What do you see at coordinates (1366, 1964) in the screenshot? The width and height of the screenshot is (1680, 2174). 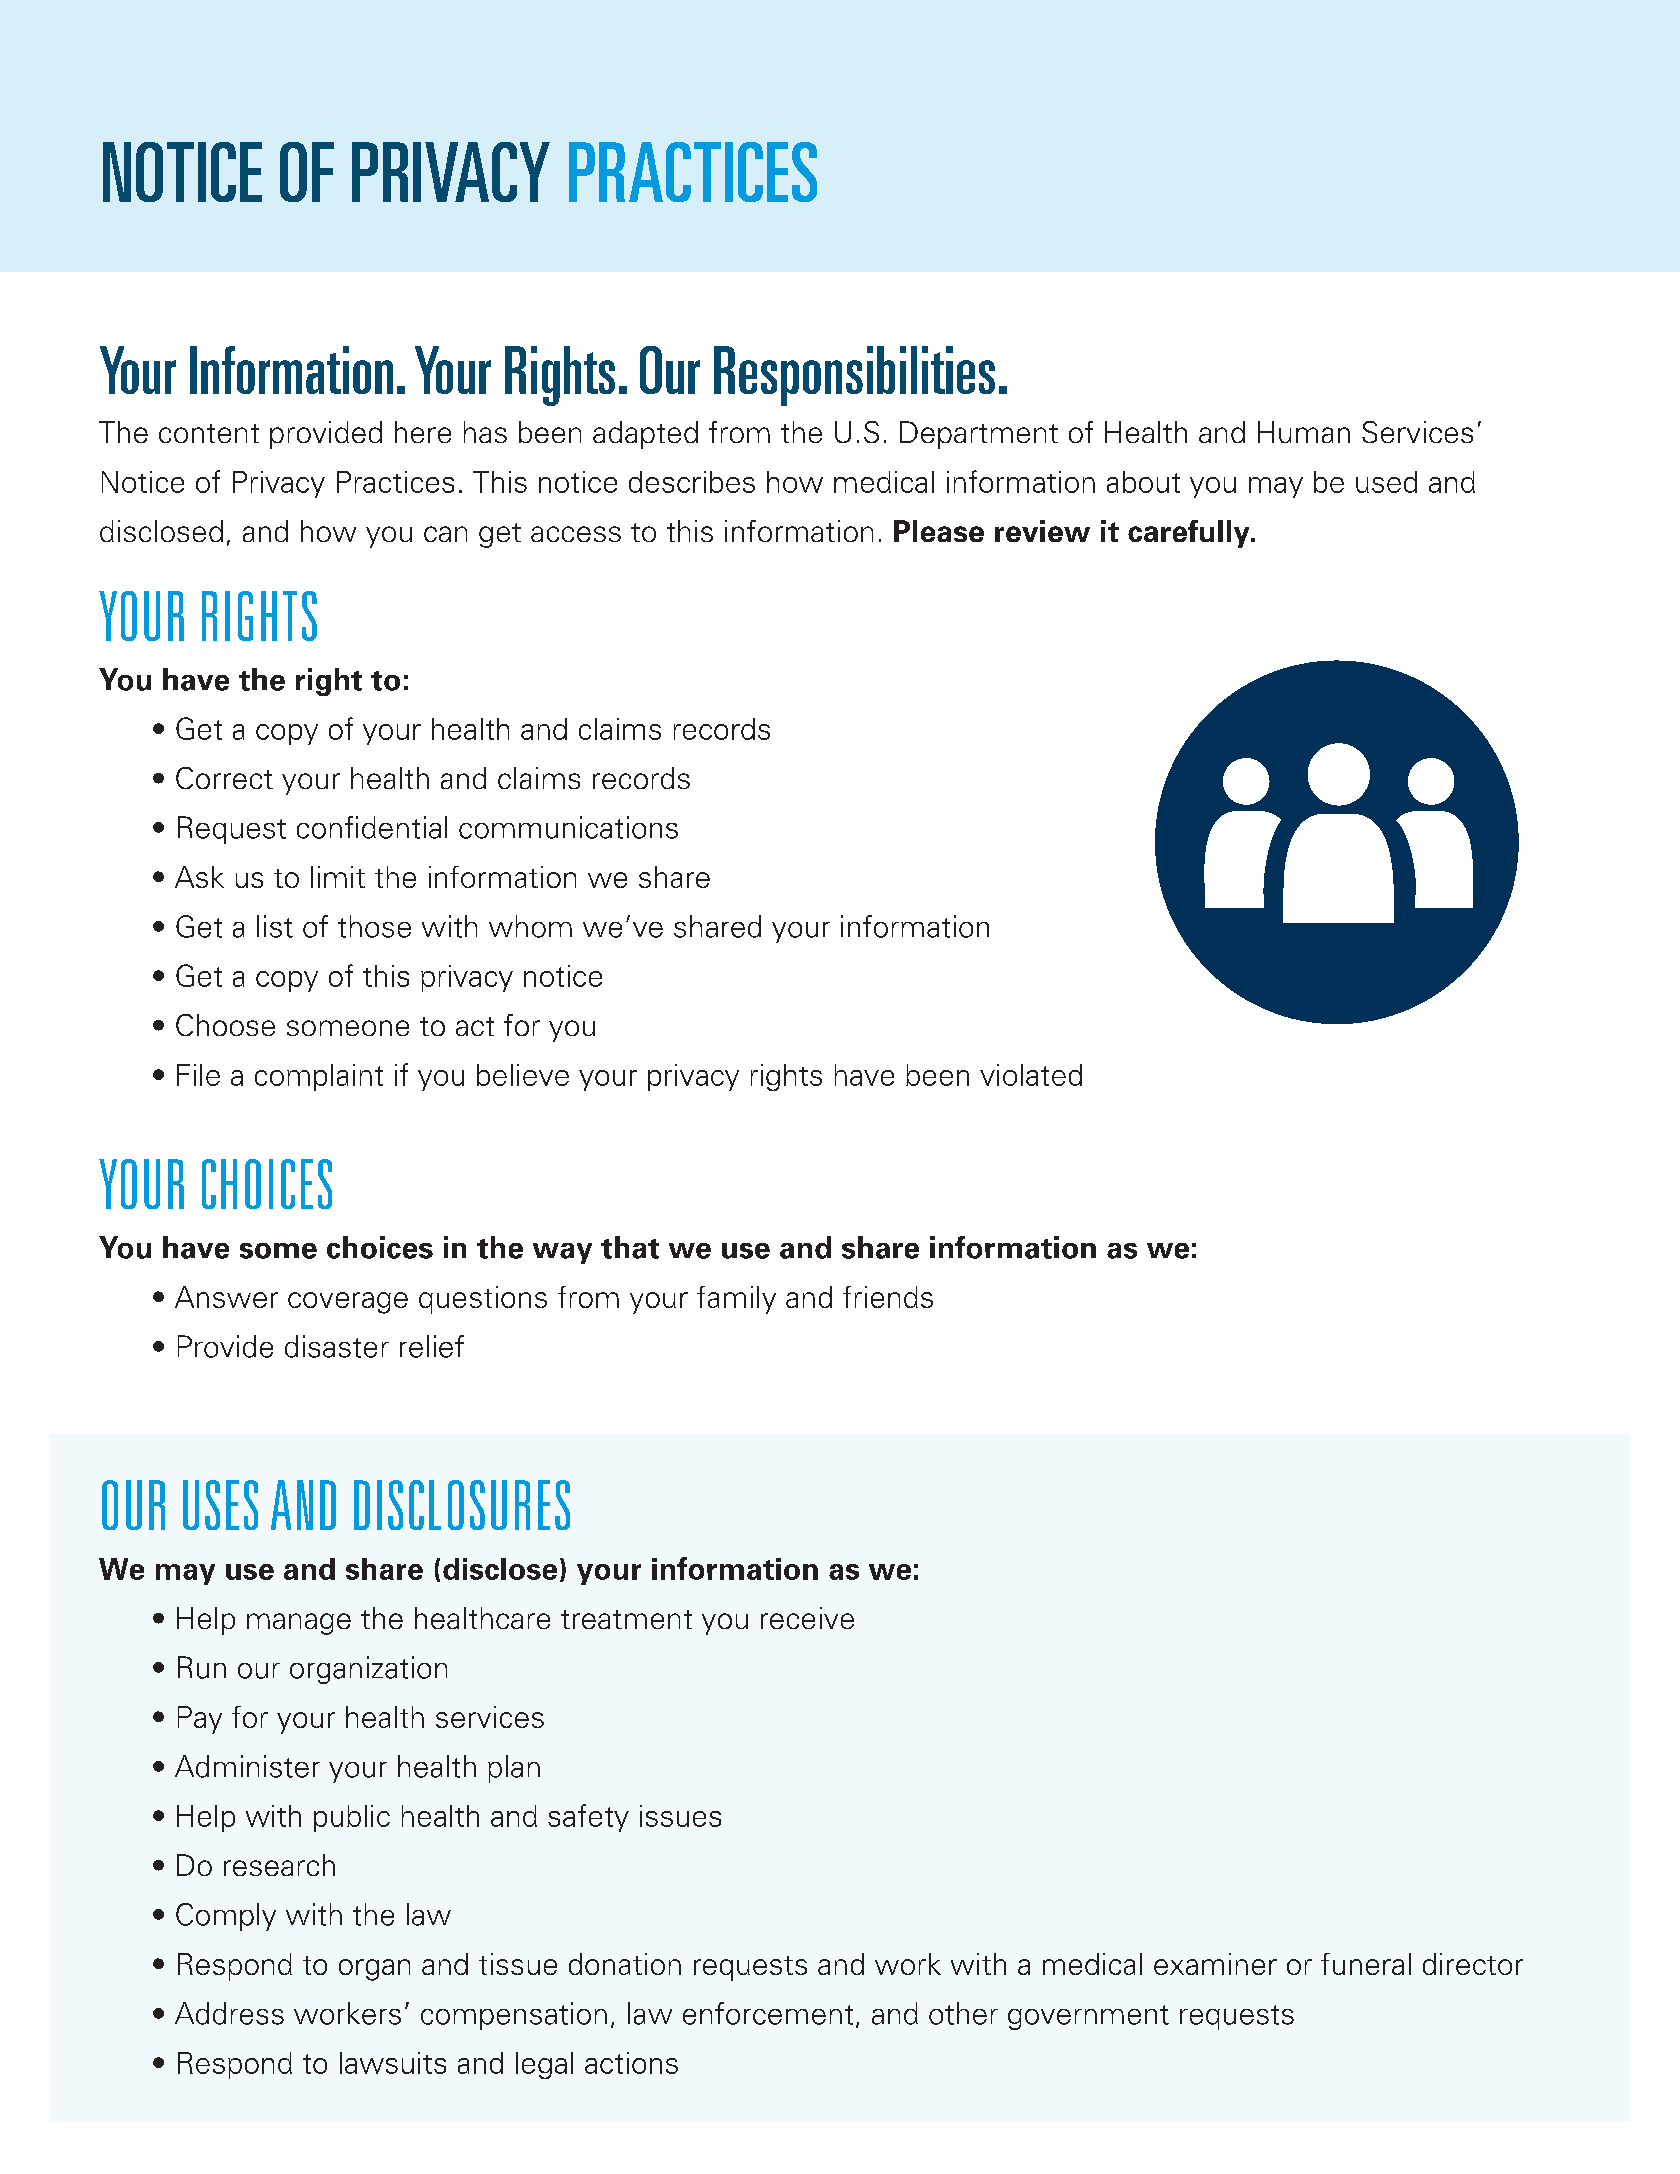 I see `funeral` at bounding box center [1366, 1964].
